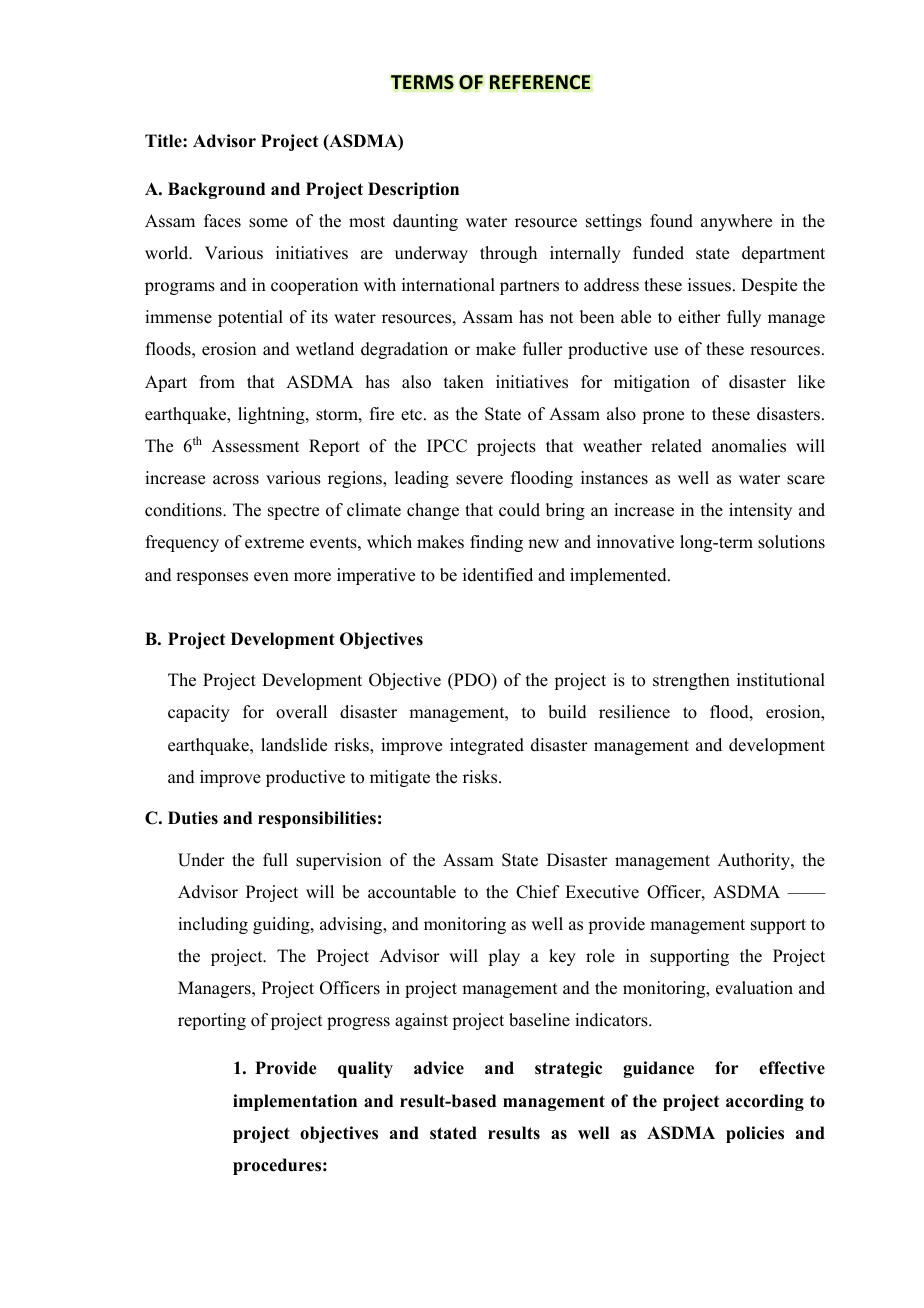 The height and width of the image is (1308, 924). Describe the element at coordinates (736, 222) in the image. I see `anywhere` at that location.
